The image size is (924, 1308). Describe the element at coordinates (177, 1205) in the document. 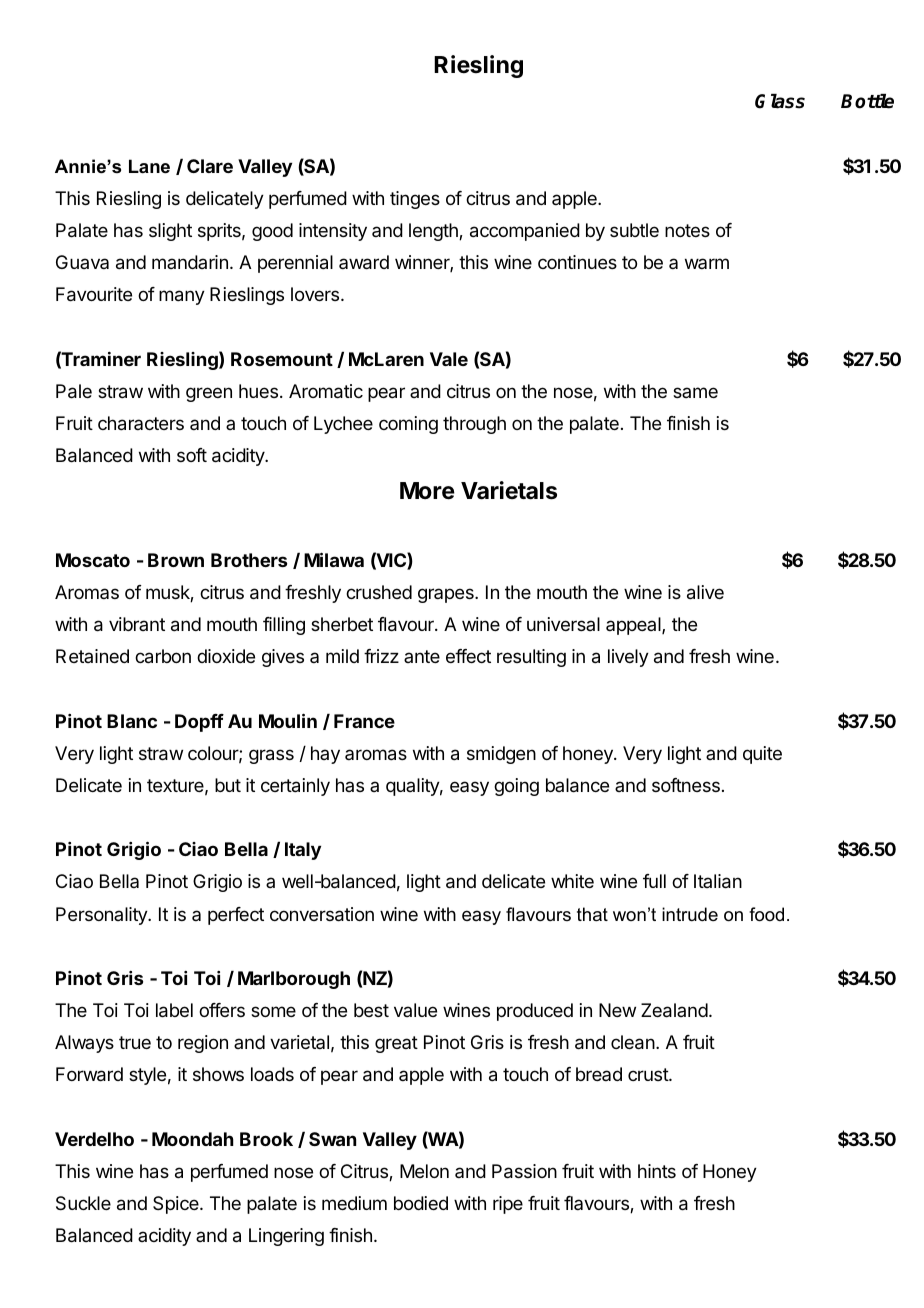

I see `Spice` at that location.
